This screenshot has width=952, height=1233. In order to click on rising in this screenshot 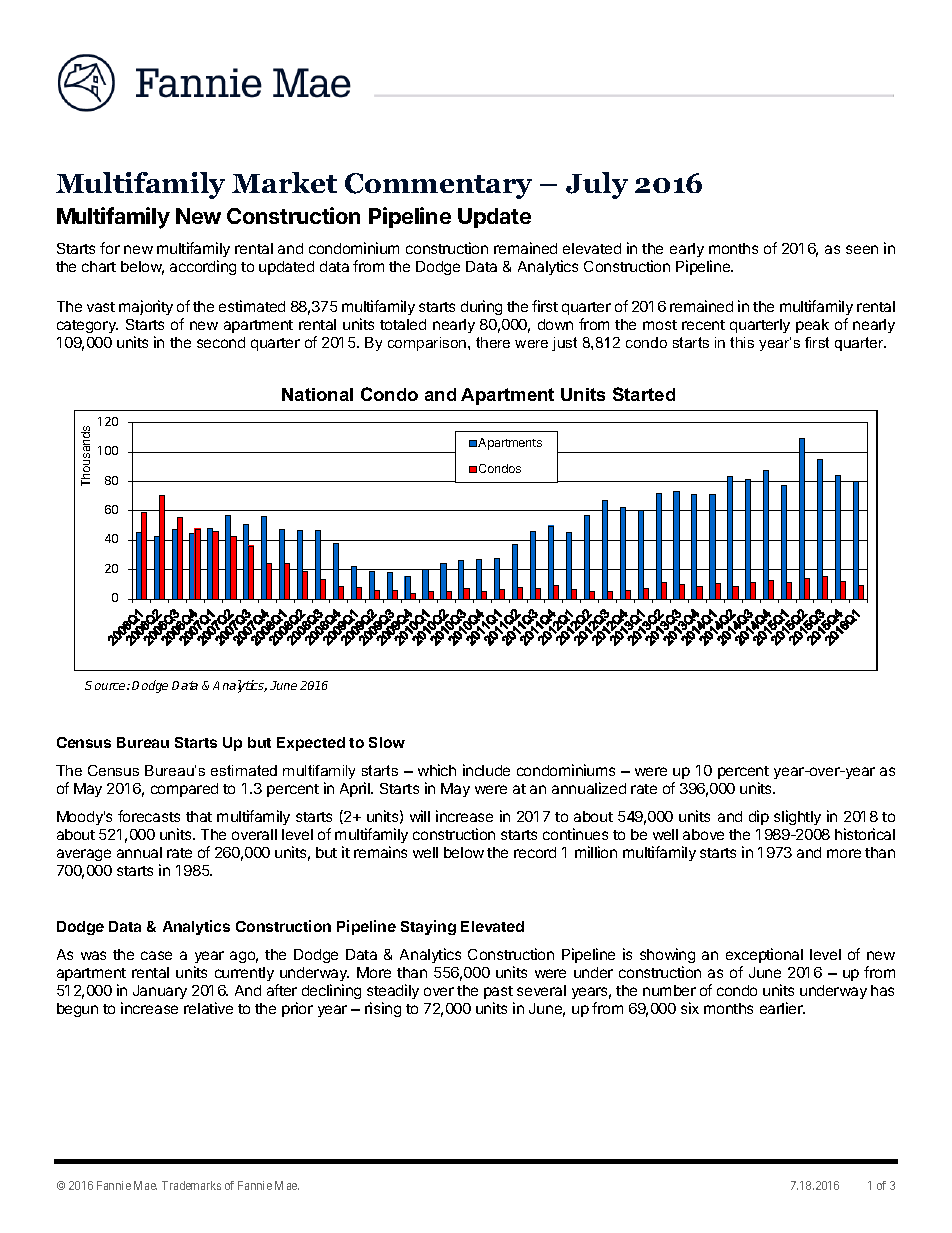, I will do `click(383, 1009)`.
